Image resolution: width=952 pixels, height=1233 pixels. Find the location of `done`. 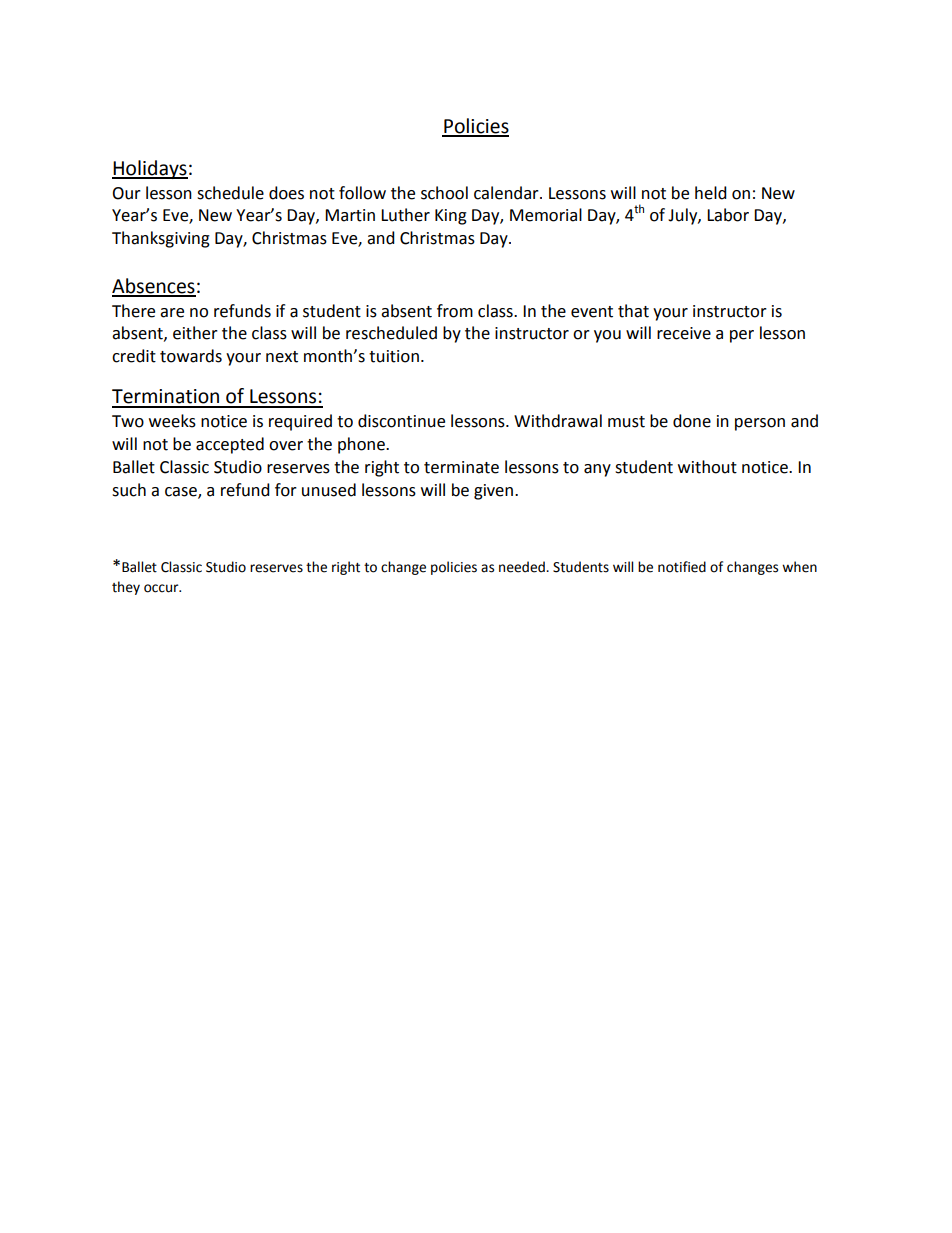

done is located at coordinates (692, 421).
